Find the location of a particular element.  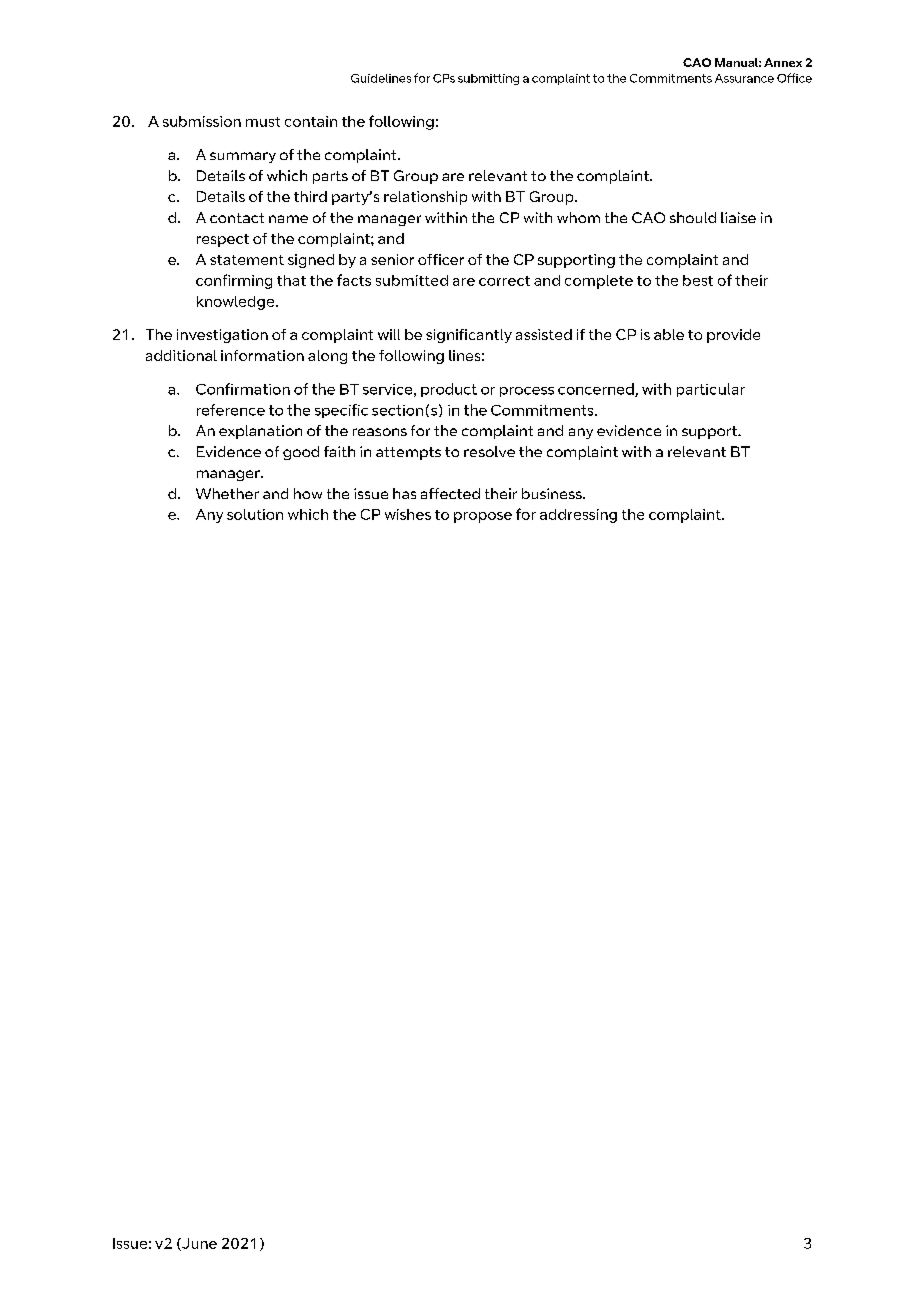

must is located at coordinates (263, 122).
